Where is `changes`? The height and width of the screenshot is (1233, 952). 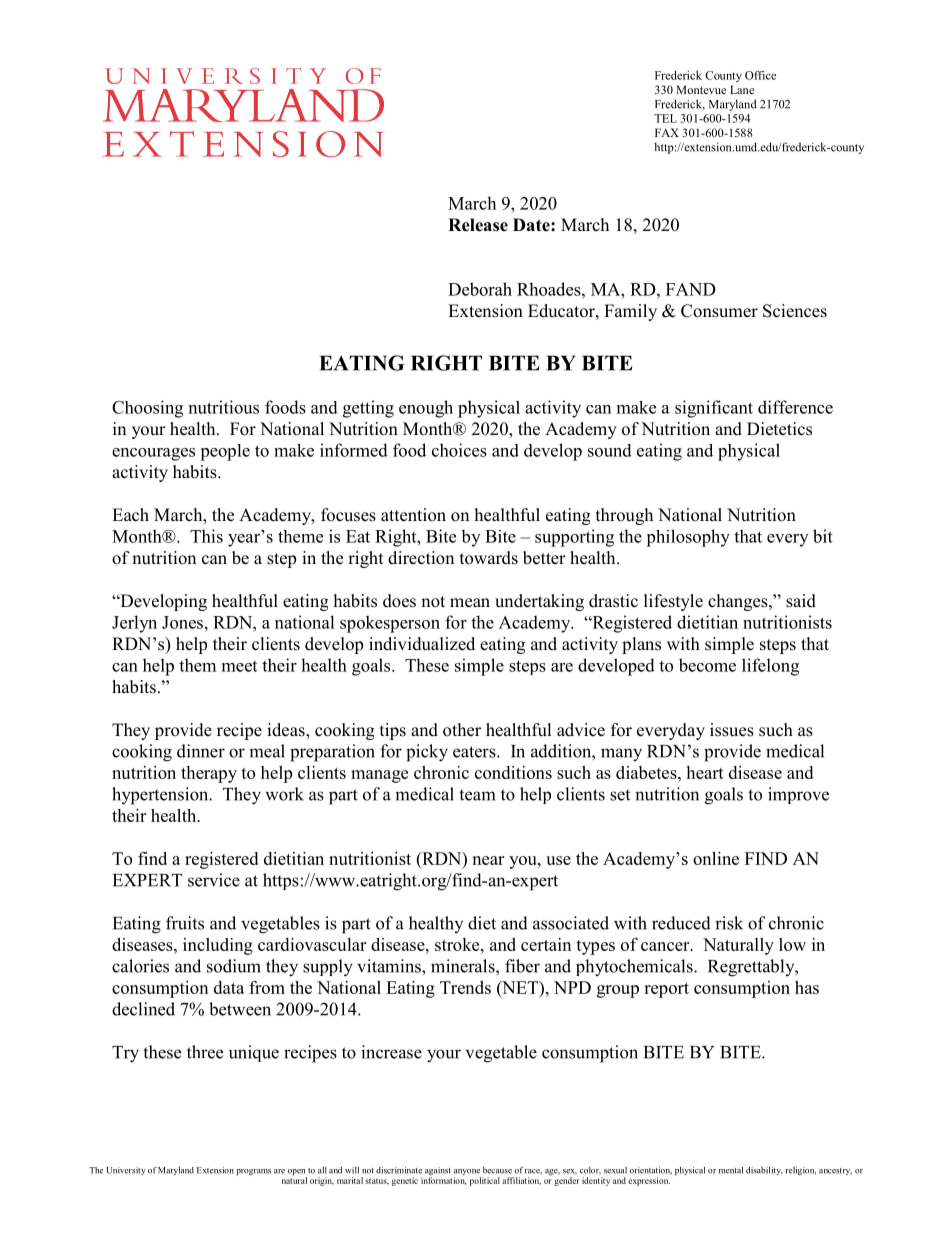 changes is located at coordinates (739, 602).
